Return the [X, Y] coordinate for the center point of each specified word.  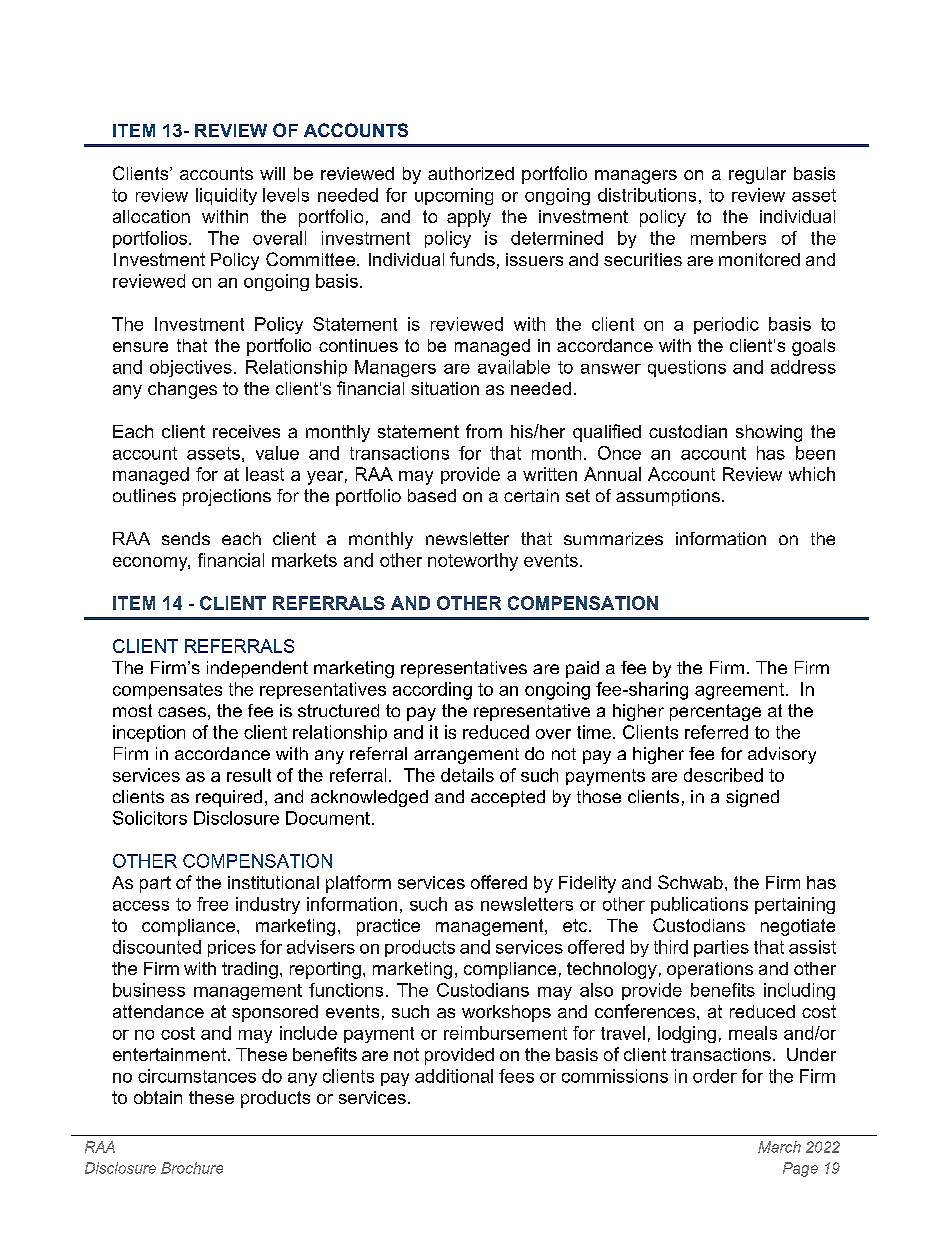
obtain [158, 1097]
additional [454, 1076]
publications [699, 905]
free [212, 904]
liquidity [226, 196]
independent [257, 669]
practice [388, 927]
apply [469, 218]
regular [757, 175]
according [432, 691]
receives [246, 431]
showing [769, 433]
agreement [739, 691]
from [484, 431]
